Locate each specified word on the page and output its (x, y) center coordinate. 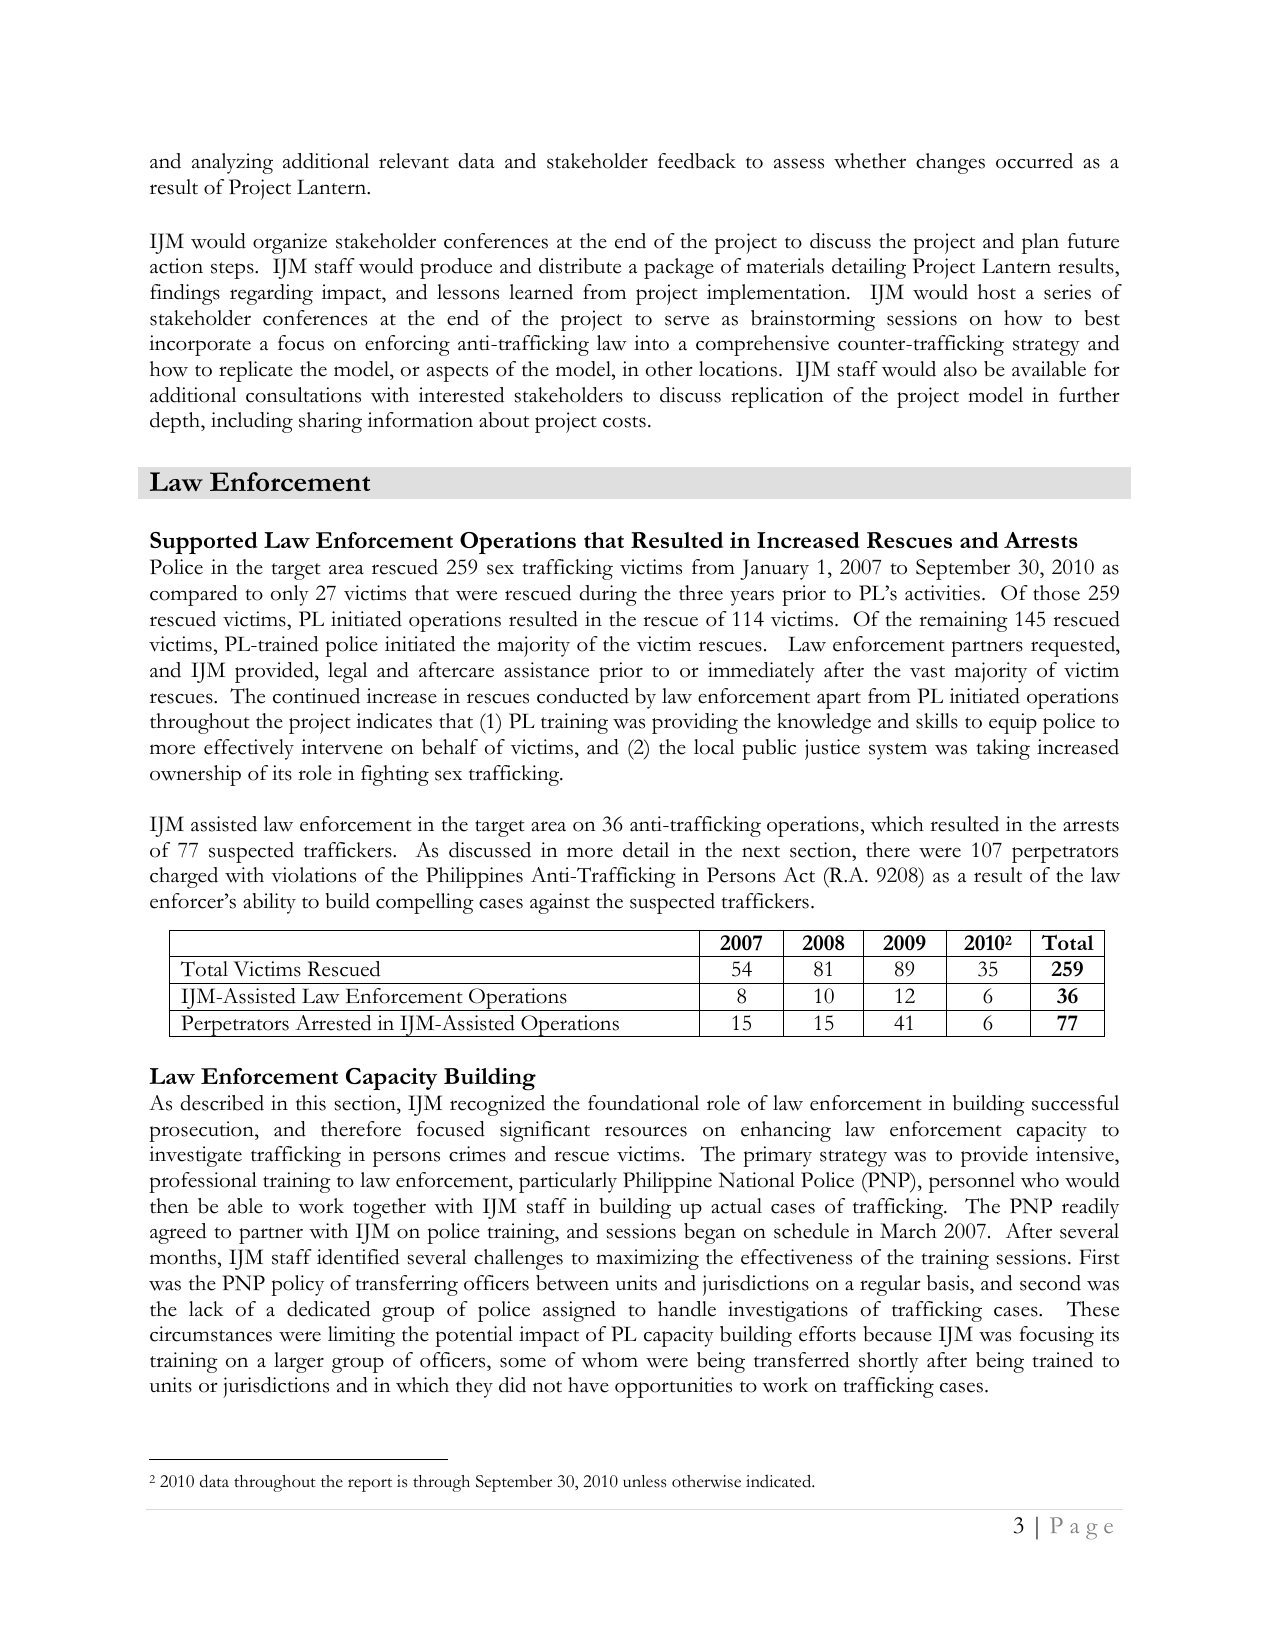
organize (290, 243)
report (370, 1485)
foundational (643, 1103)
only (290, 595)
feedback (697, 161)
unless (644, 1481)
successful (1075, 1103)
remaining (963, 621)
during (608, 595)
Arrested (333, 1023)
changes (950, 163)
